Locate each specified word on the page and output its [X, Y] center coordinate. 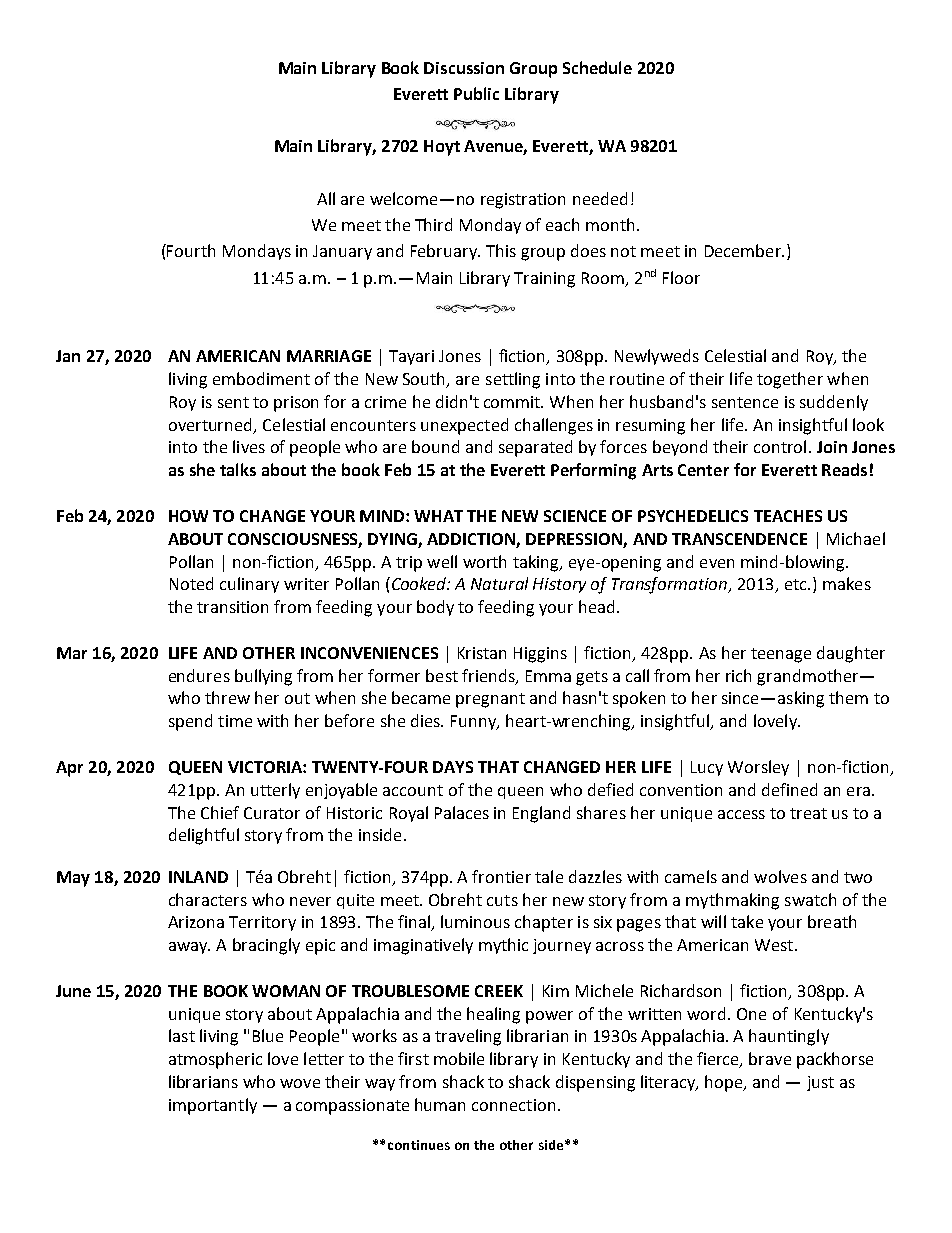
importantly [213, 1106]
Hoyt [442, 148]
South [425, 380]
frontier [501, 876]
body [435, 608]
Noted [191, 583]
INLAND [198, 877]
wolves [780, 876]
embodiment [261, 378]
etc [797, 584]
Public [476, 93]
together [790, 380]
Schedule [597, 67]
